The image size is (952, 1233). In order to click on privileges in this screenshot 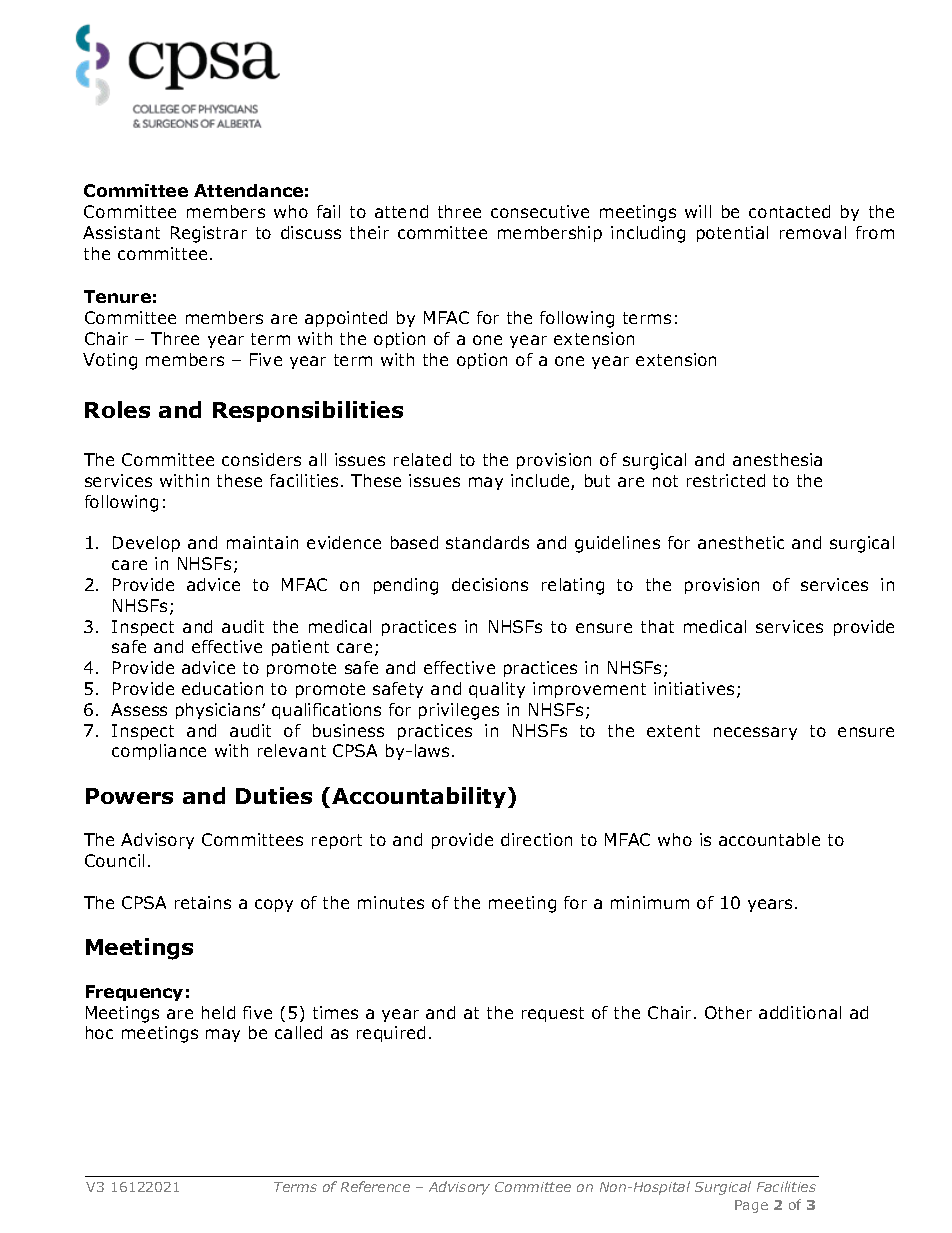, I will do `click(459, 711)`.
